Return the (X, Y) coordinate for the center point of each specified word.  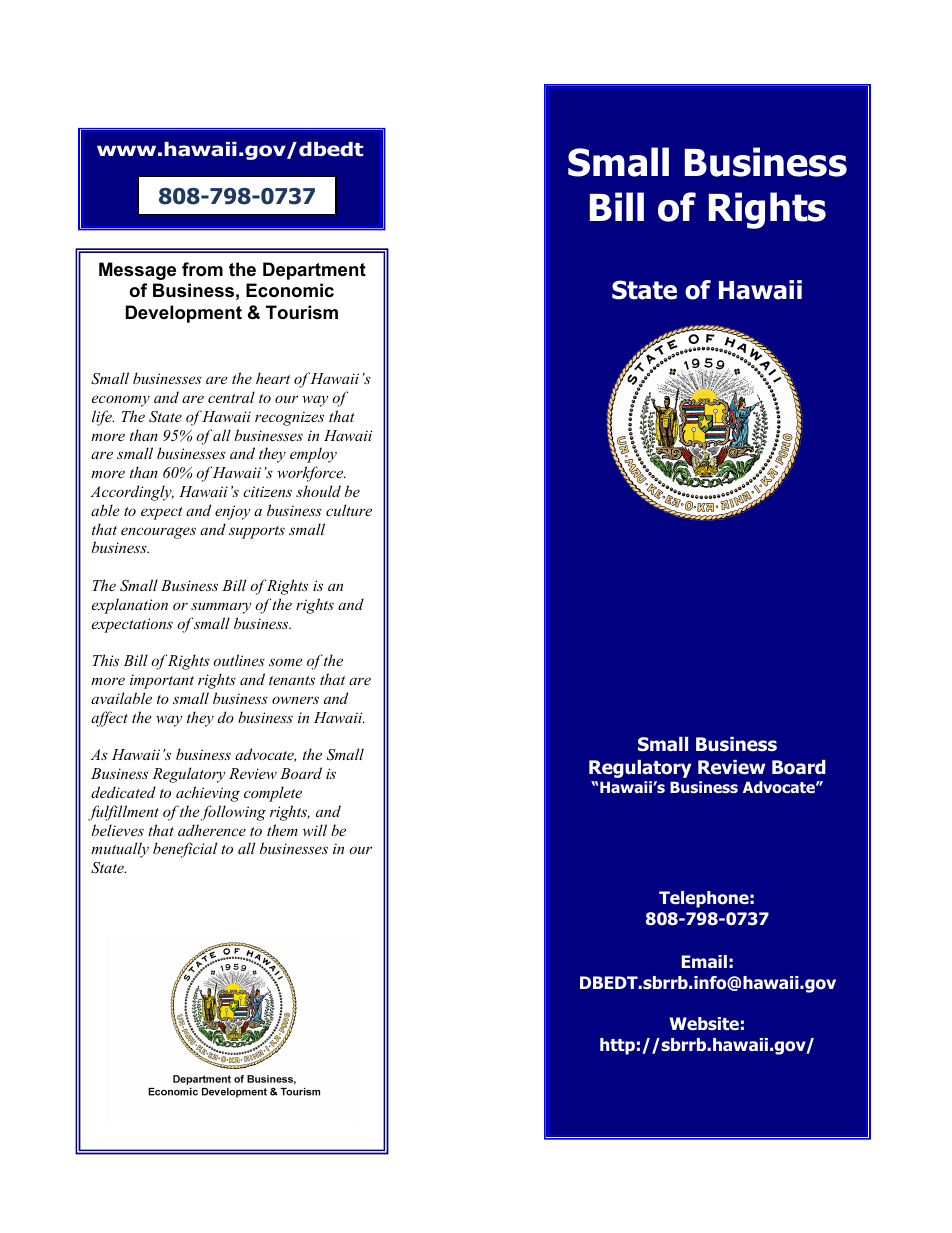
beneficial (185, 850)
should (318, 491)
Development (184, 314)
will (315, 830)
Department (314, 271)
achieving (208, 794)
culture (349, 510)
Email (704, 961)
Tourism (302, 312)
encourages (158, 533)
